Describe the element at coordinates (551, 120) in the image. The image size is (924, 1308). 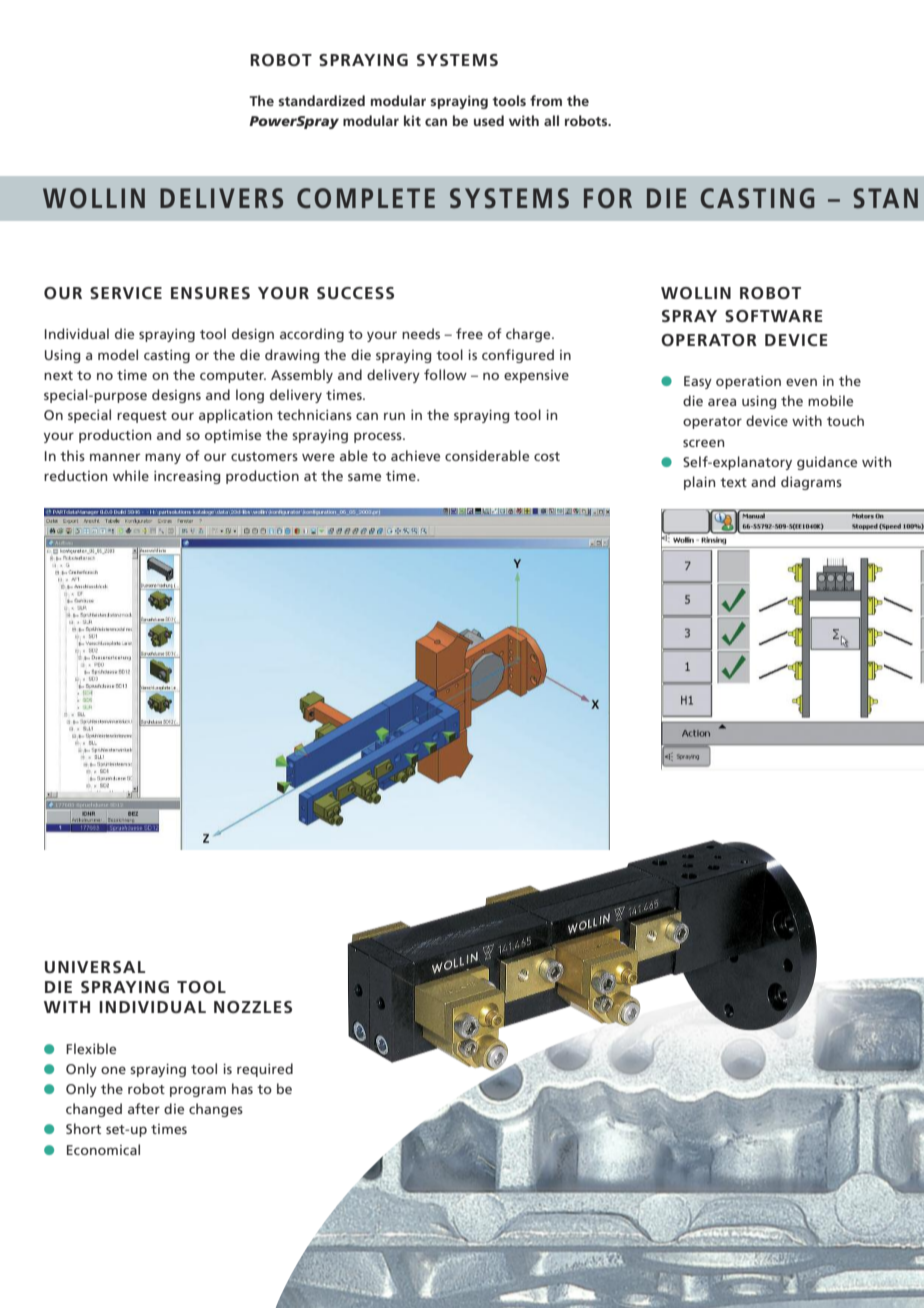
I see `all` at that location.
